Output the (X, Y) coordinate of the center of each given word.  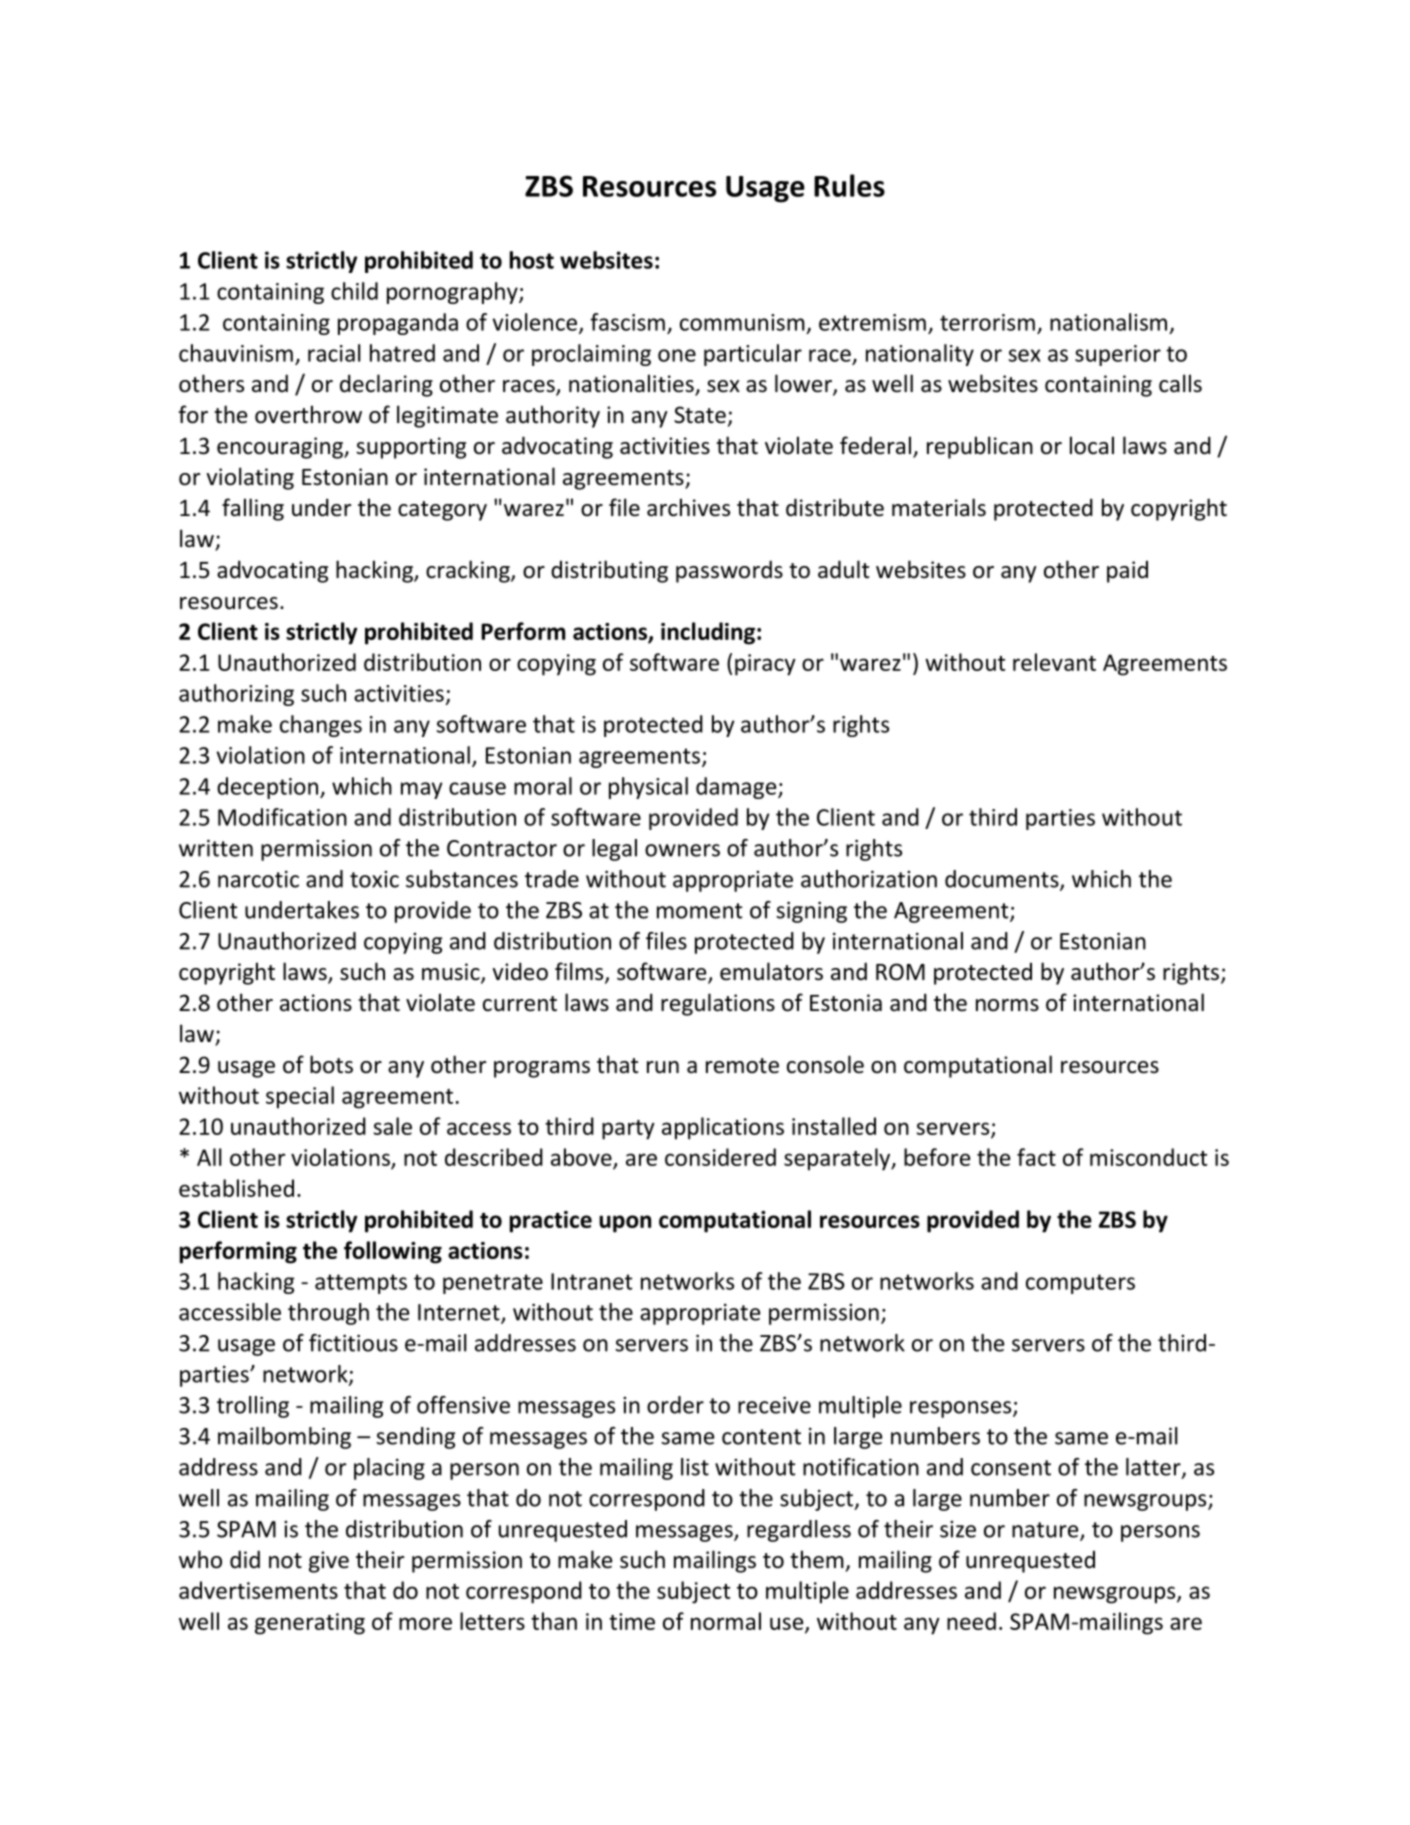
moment (699, 911)
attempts (361, 1284)
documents (1003, 880)
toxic (374, 879)
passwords (729, 571)
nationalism (1108, 322)
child (354, 291)
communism (742, 322)
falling (253, 509)
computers (1080, 1284)
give (329, 1562)
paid (1127, 571)
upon (625, 1224)
